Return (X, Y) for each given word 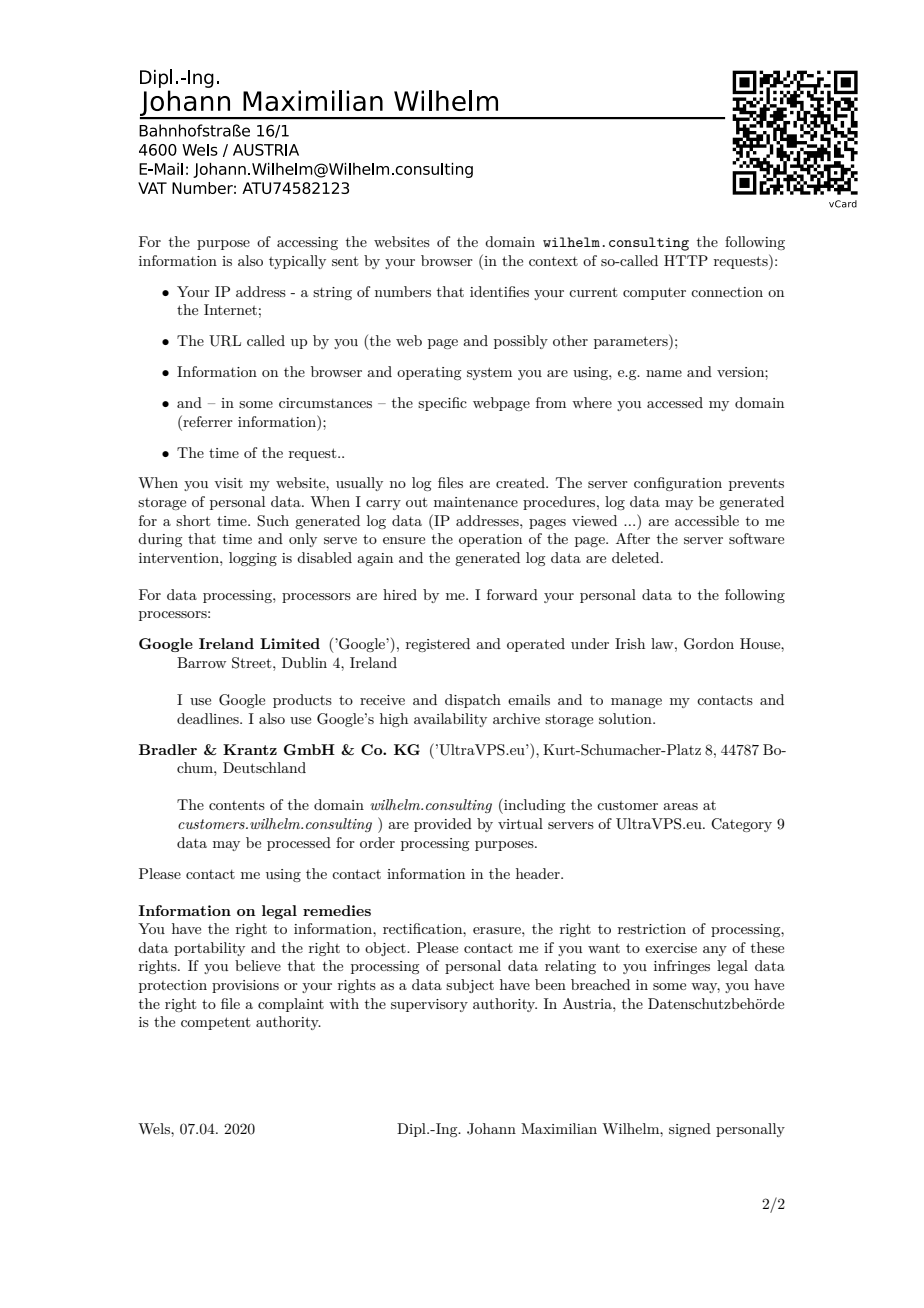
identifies (499, 291)
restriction (652, 929)
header (539, 873)
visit (228, 483)
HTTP (686, 260)
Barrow (201, 662)
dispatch (473, 701)
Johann (491, 1129)
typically (297, 262)
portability (209, 949)
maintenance (476, 502)
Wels (155, 1128)
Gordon (709, 644)
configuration (678, 484)
